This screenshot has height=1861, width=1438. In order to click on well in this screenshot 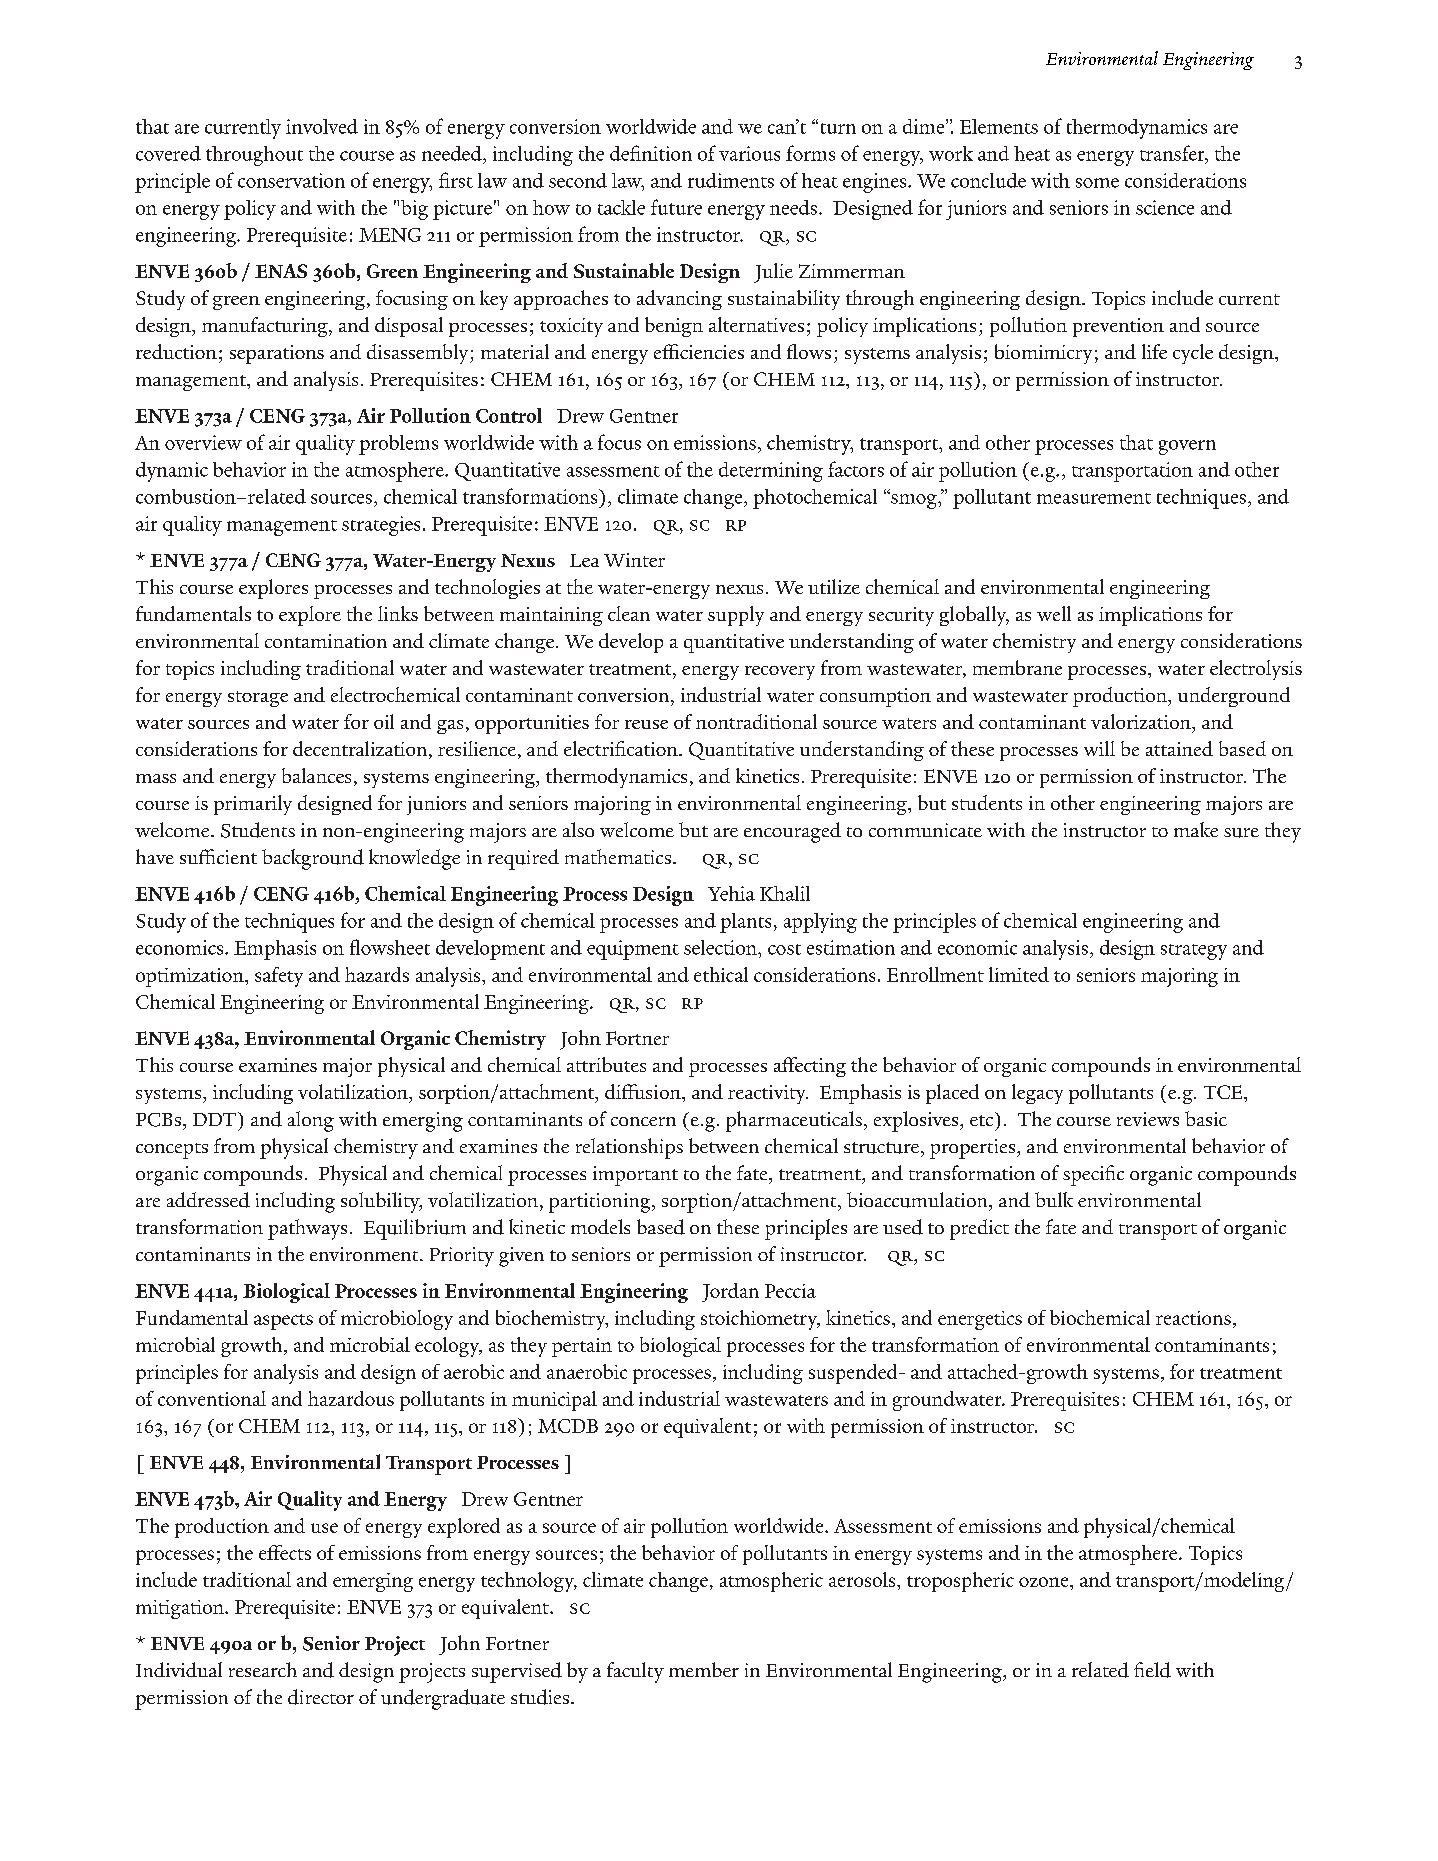, I will do `click(1054, 613)`.
